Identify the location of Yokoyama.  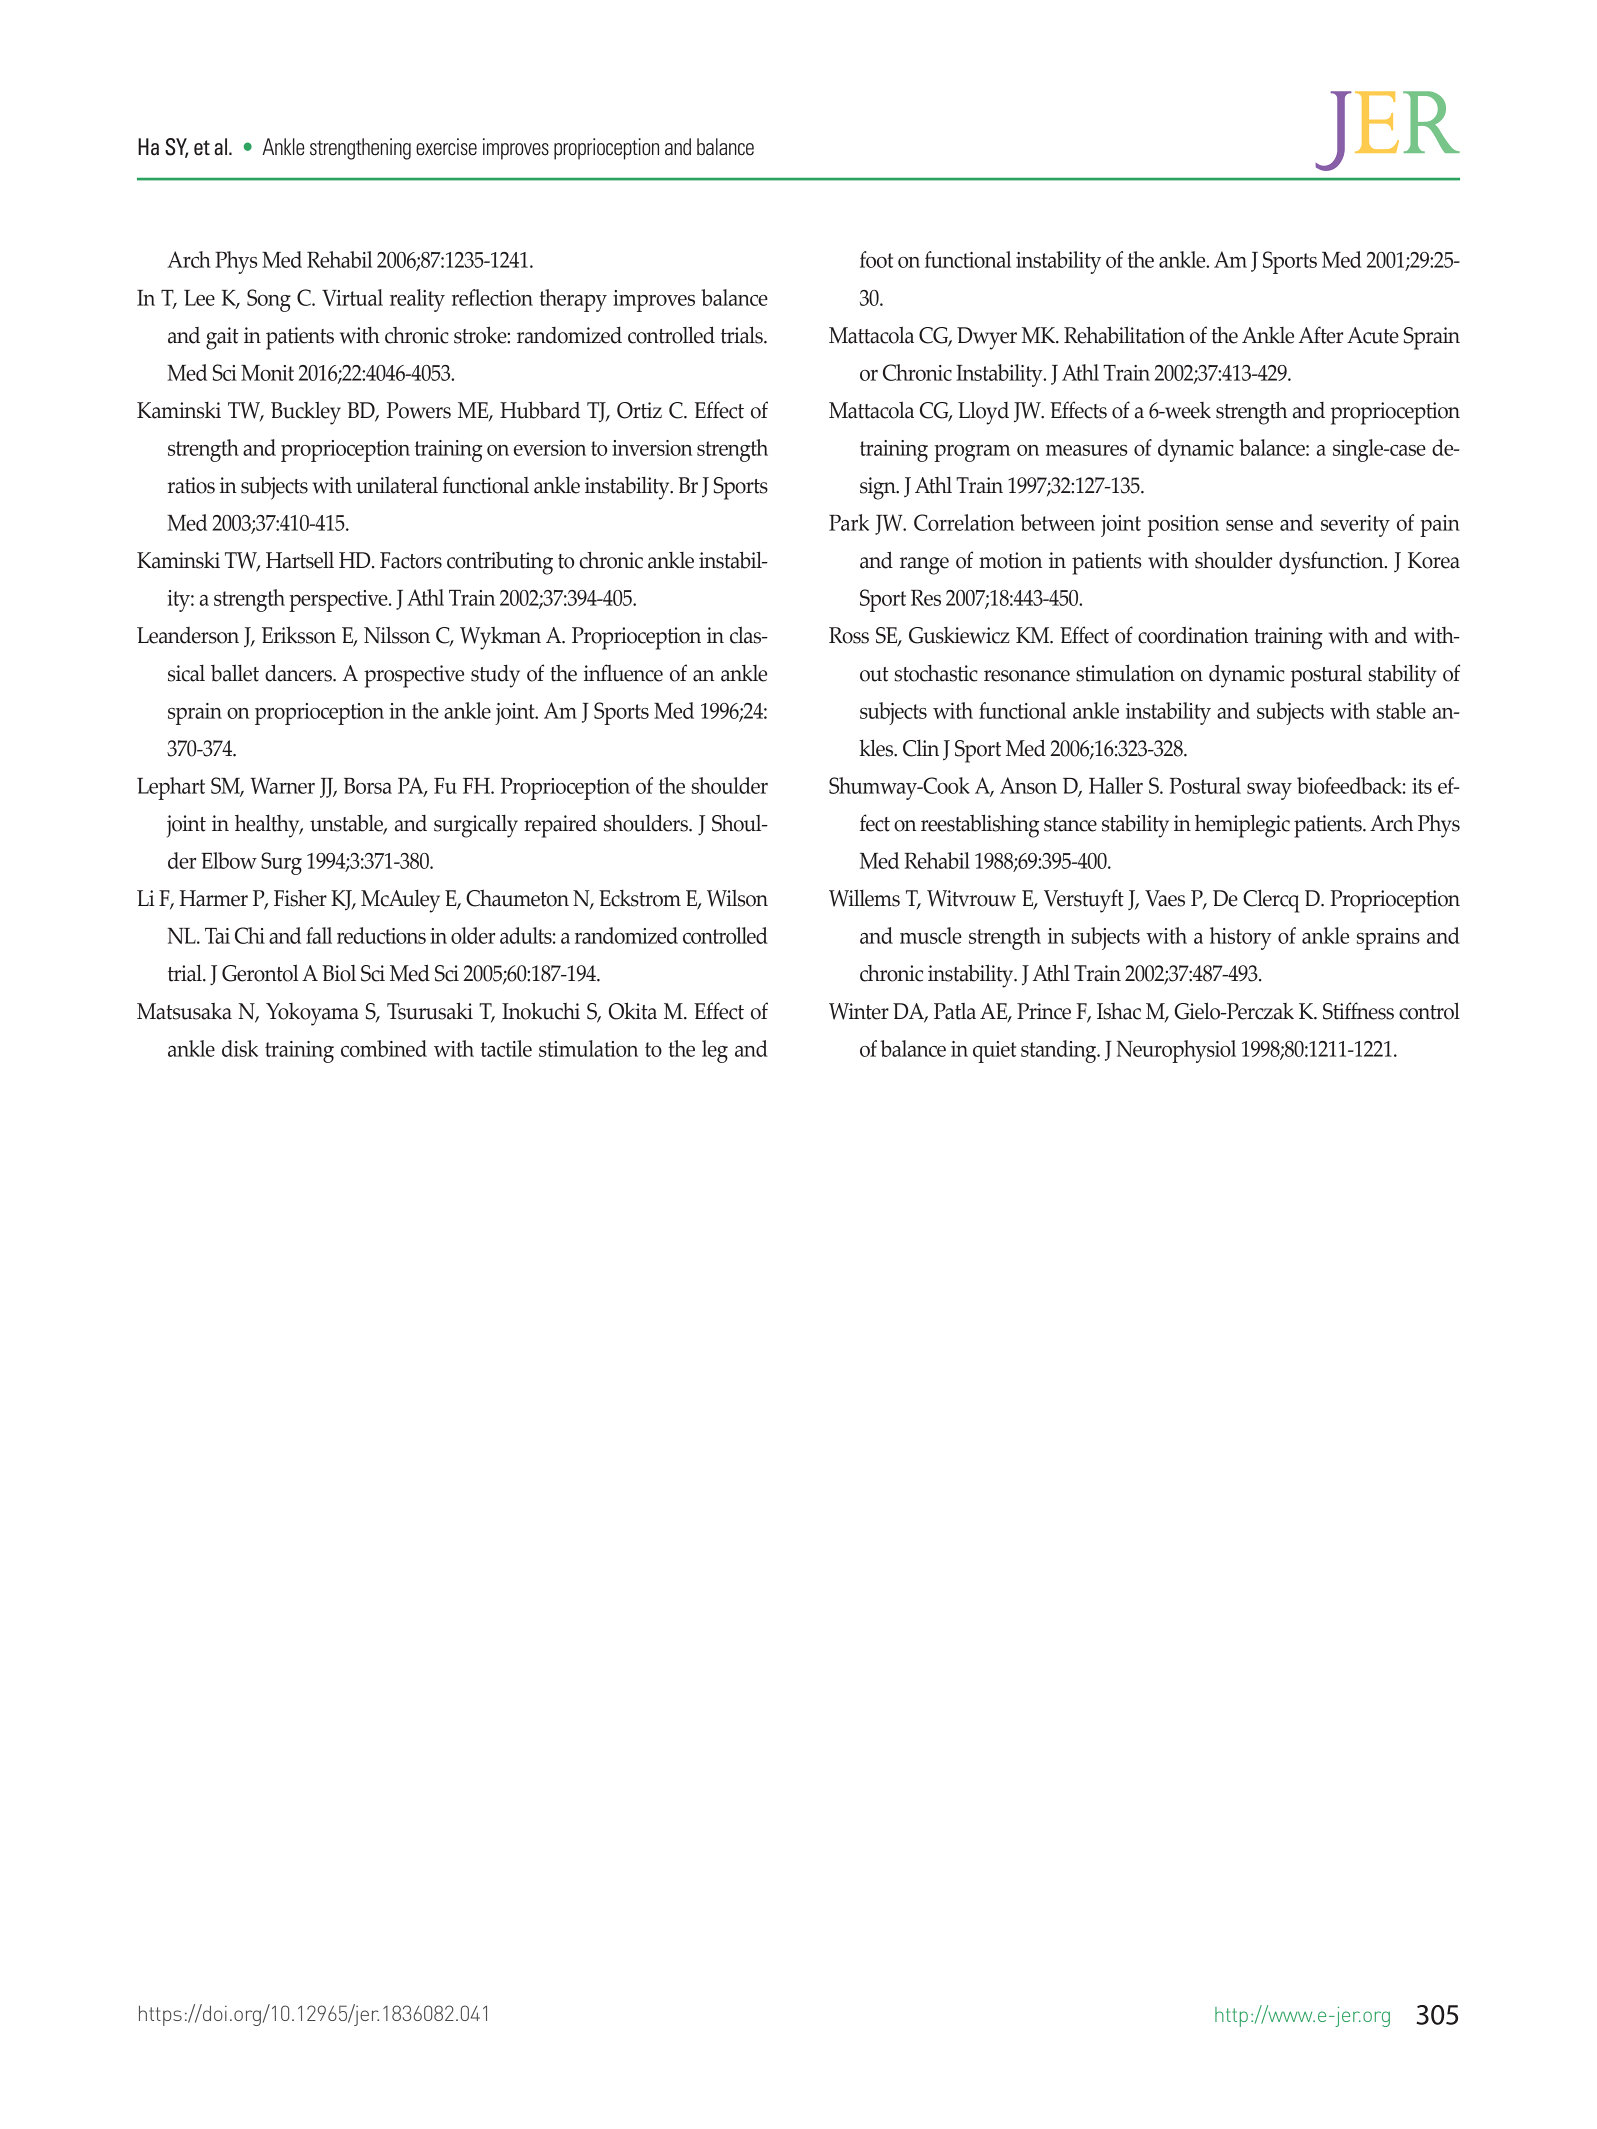
(312, 1014).
